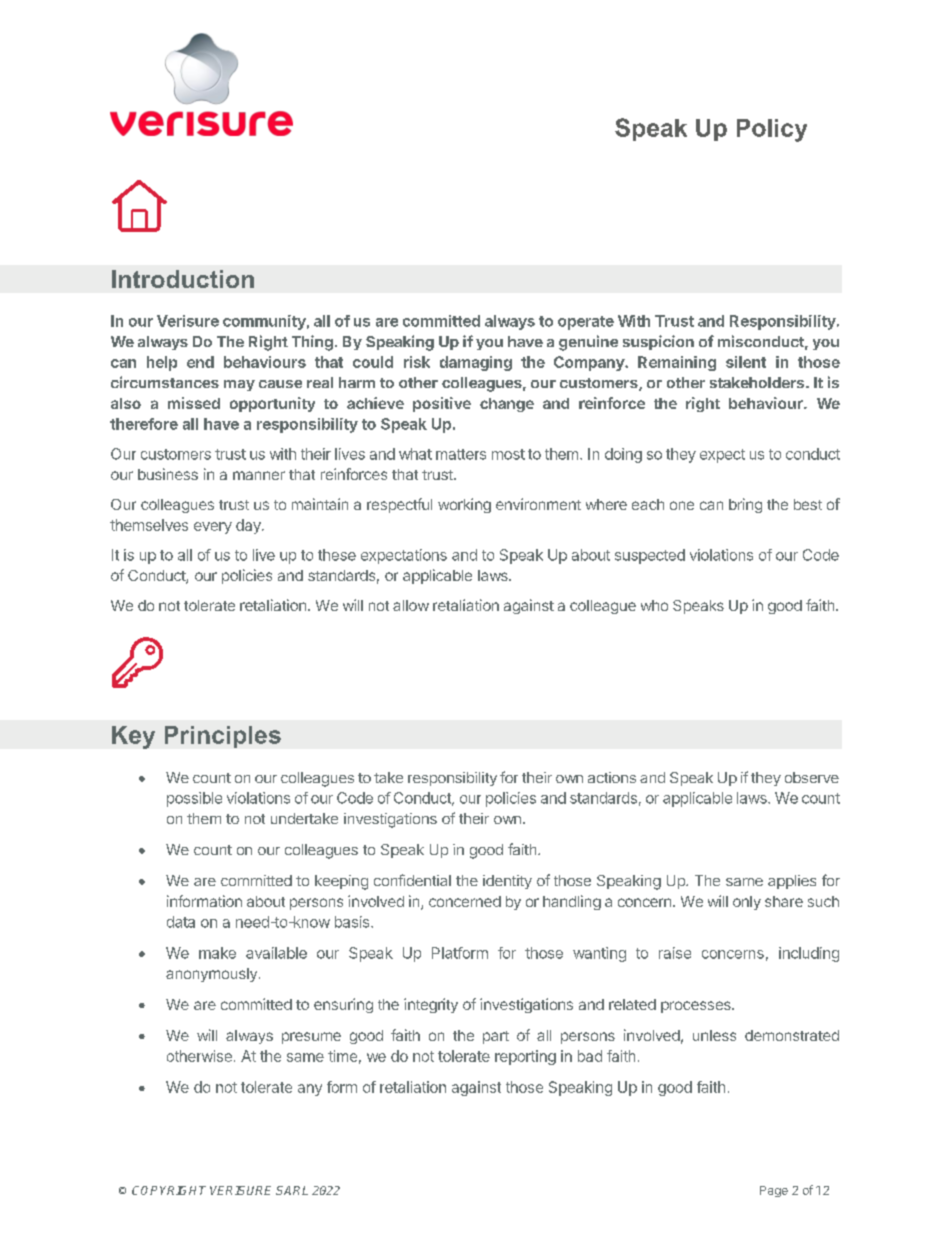 The width and height of the screenshot is (952, 1233). What do you see at coordinates (525, 1057) in the screenshot?
I see `reporting` at bounding box center [525, 1057].
